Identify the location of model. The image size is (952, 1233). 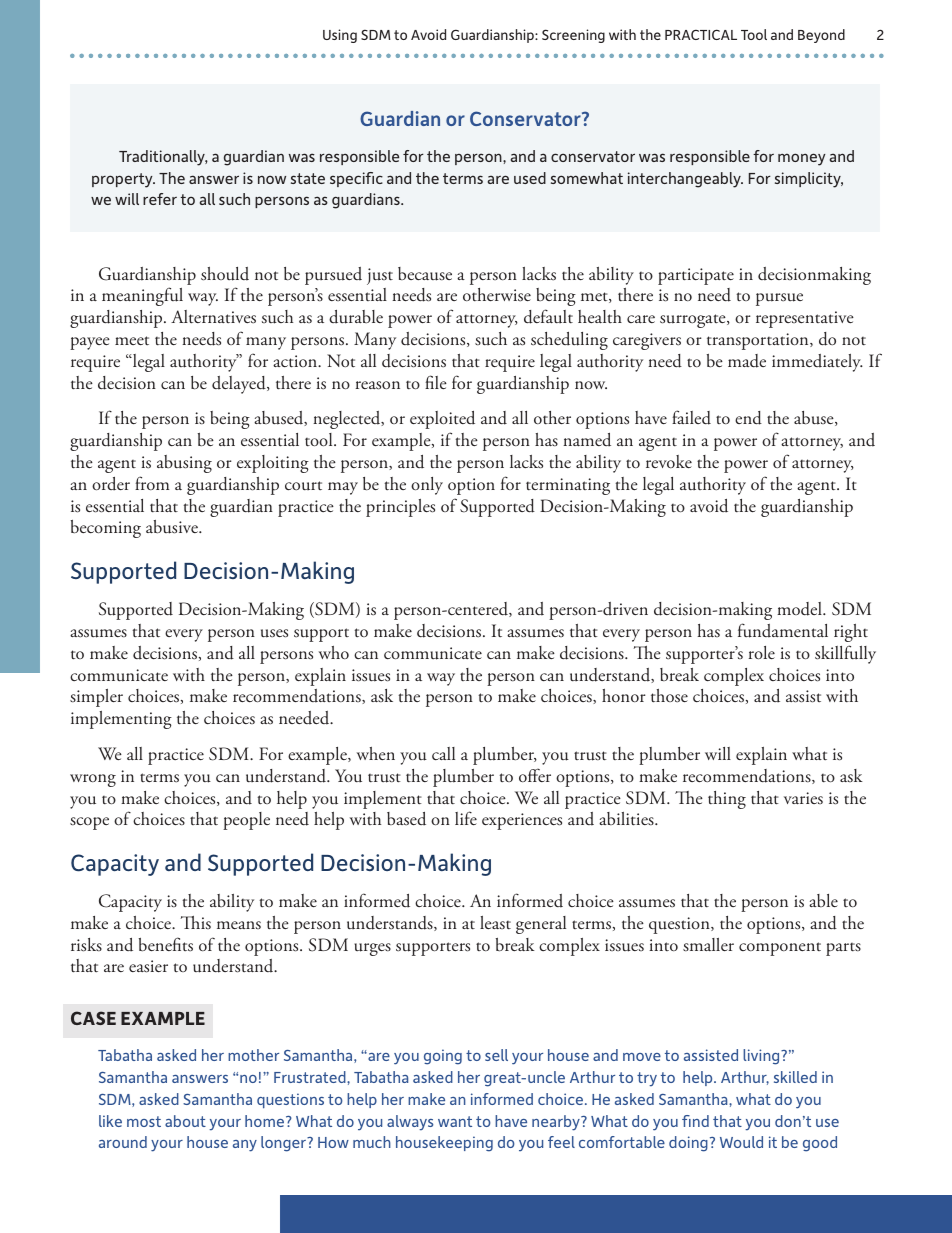
(800, 609).
